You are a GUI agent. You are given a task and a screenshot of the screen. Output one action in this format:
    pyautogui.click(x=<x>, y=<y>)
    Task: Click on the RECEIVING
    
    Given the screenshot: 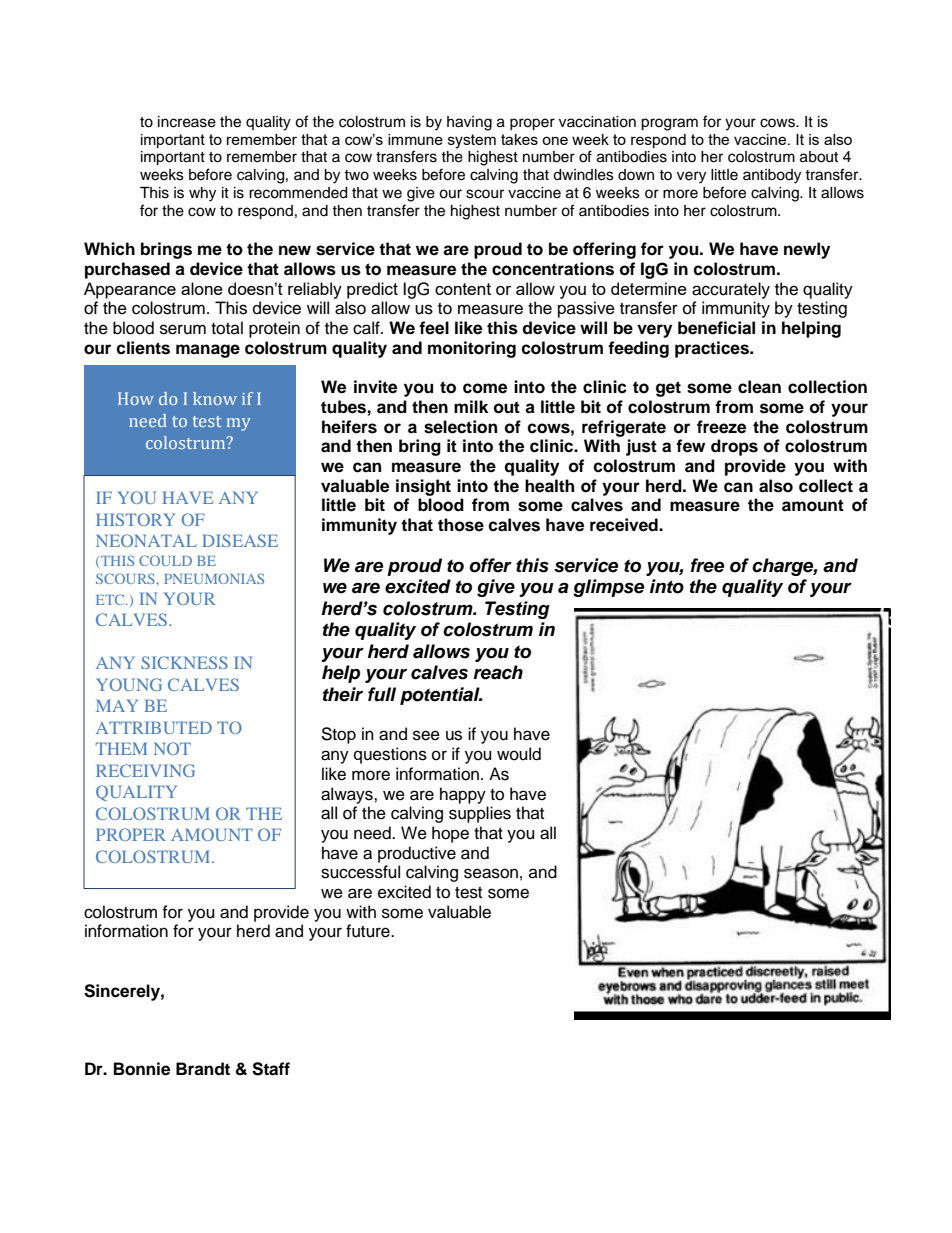 What is the action you would take?
    pyautogui.click(x=145, y=770)
